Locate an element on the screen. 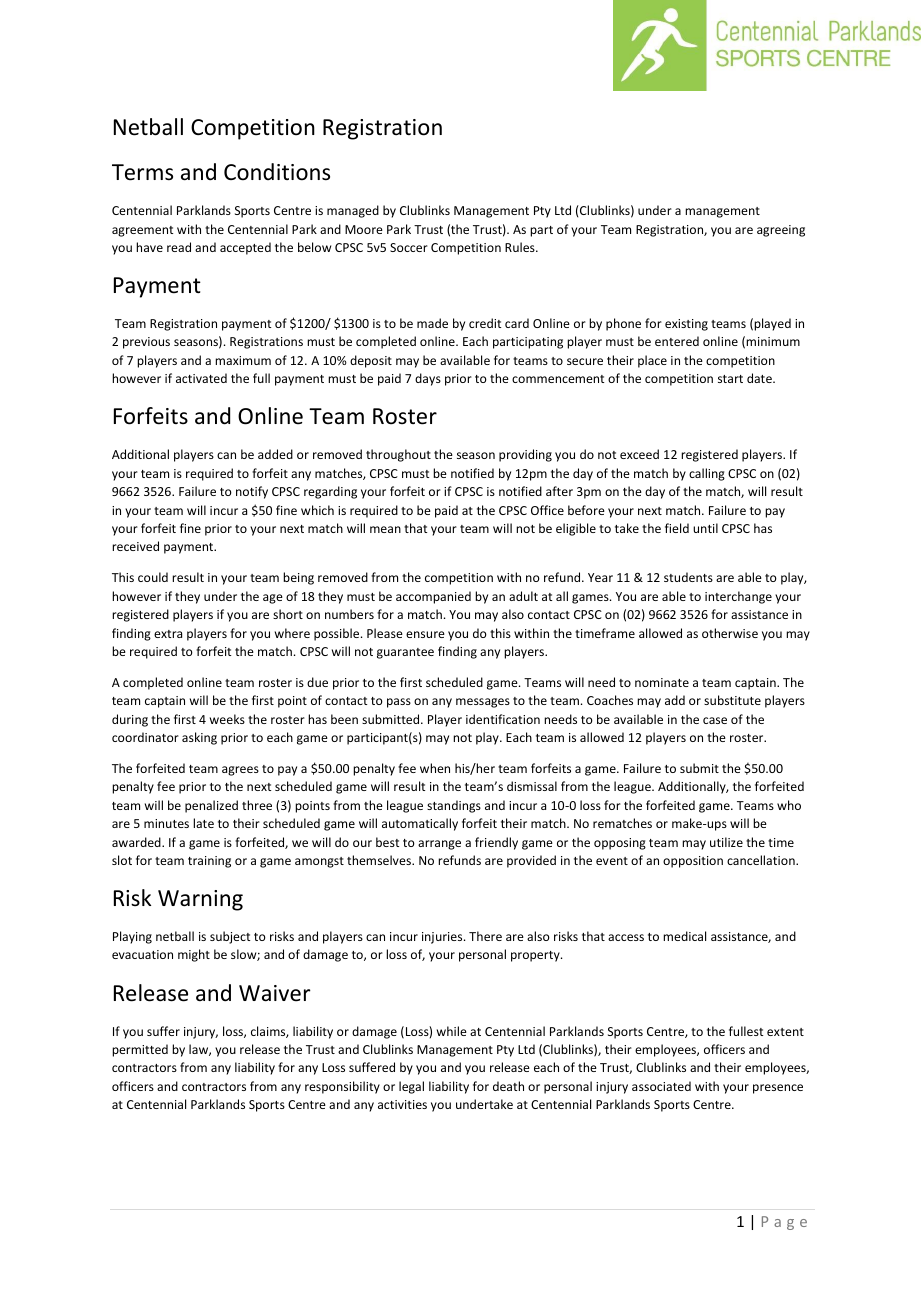  extra is located at coordinates (168, 634).
